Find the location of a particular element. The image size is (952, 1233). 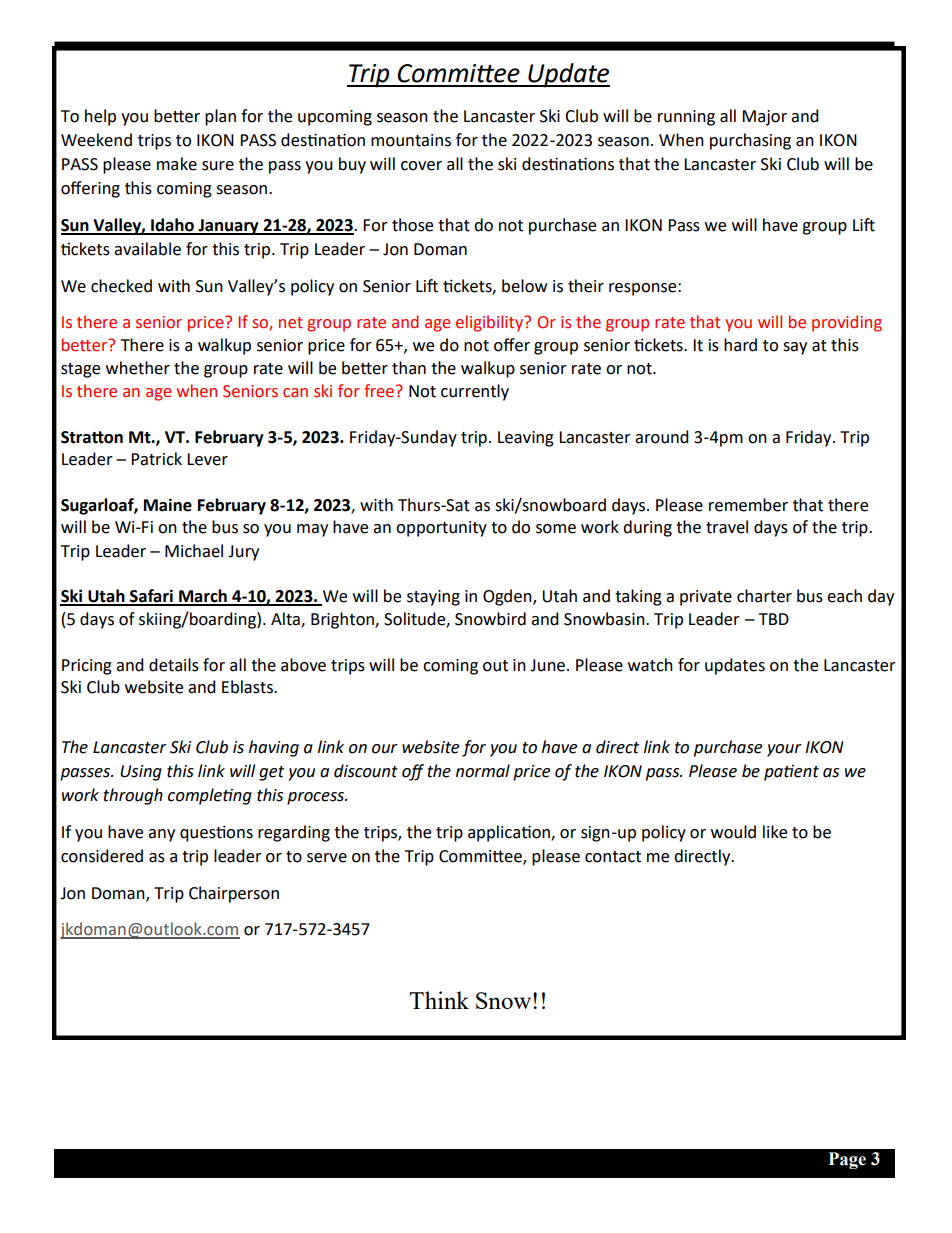

staying is located at coordinates (433, 598).
